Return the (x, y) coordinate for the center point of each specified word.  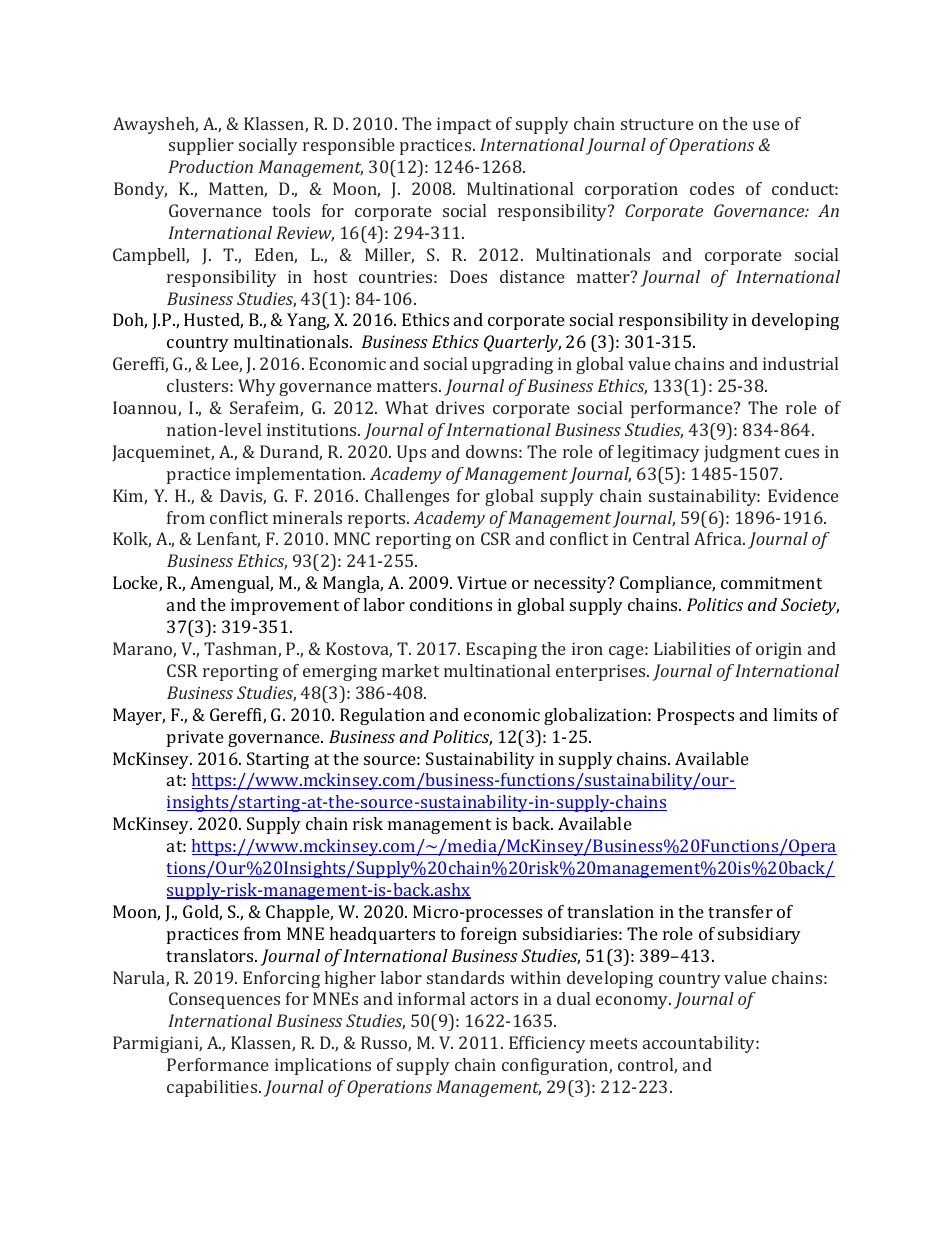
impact (464, 125)
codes (712, 188)
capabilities (213, 1088)
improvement (285, 606)
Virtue (482, 582)
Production (210, 166)
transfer (740, 911)
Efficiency (547, 1044)
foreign (489, 935)
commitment (771, 582)
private (195, 738)
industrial (800, 363)
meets (613, 1043)
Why (257, 387)
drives (460, 407)
